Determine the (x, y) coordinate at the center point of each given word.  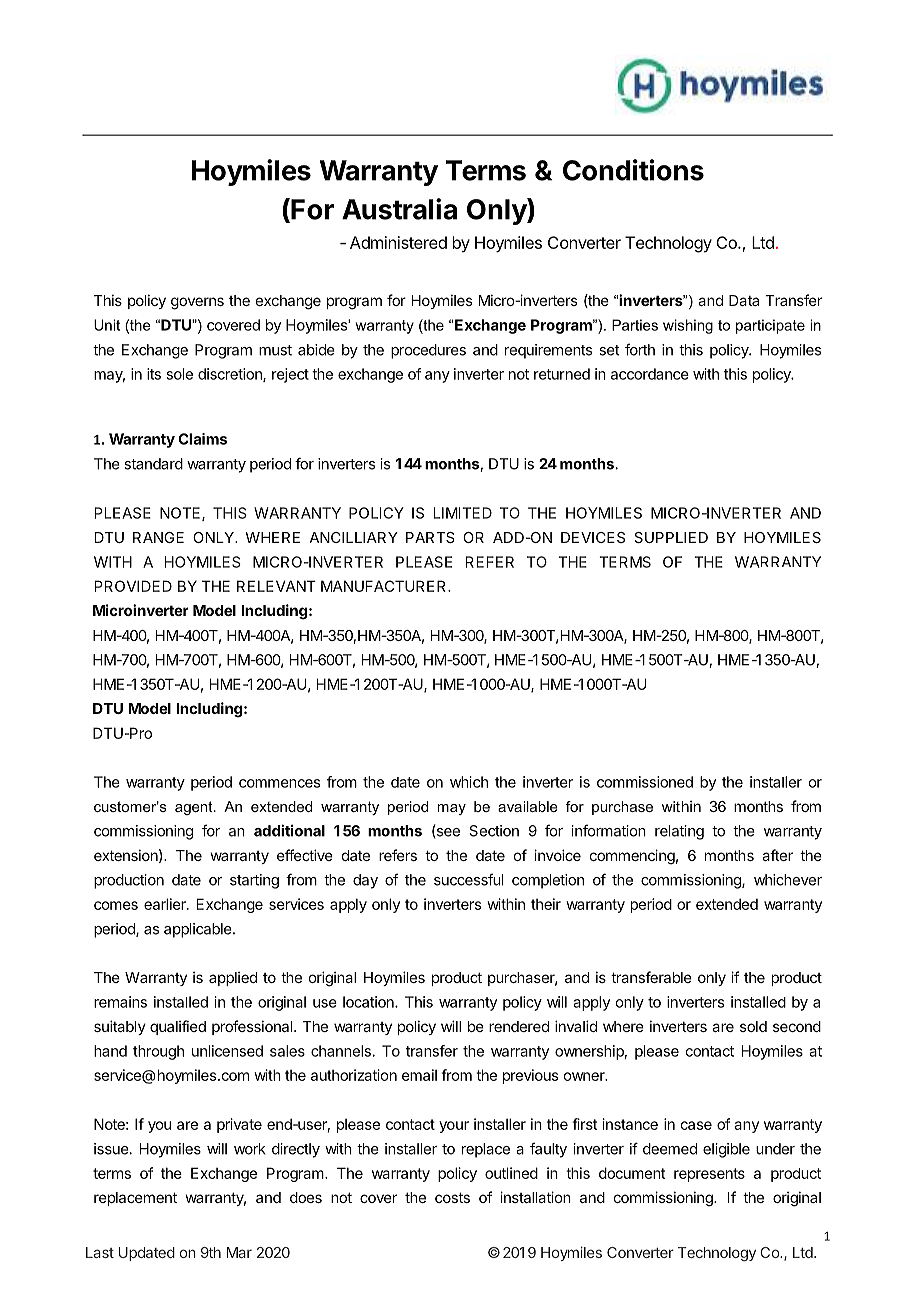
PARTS (430, 537)
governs (197, 303)
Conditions (633, 170)
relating (679, 832)
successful (469, 879)
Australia (399, 209)
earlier (166, 904)
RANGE (158, 537)
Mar (239, 1252)
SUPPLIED (671, 537)
